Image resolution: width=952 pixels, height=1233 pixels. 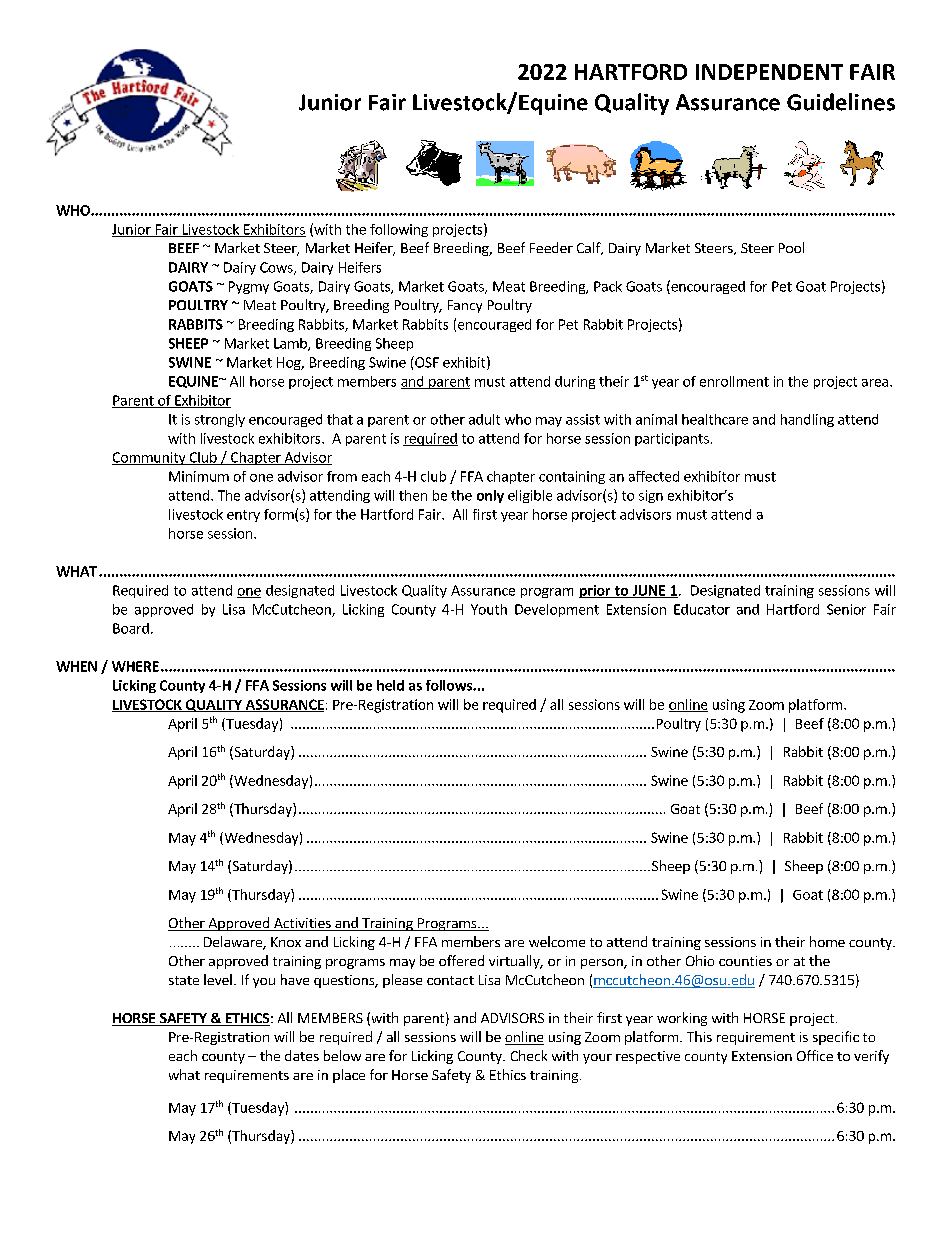 I want to click on Senior, so click(x=846, y=609).
